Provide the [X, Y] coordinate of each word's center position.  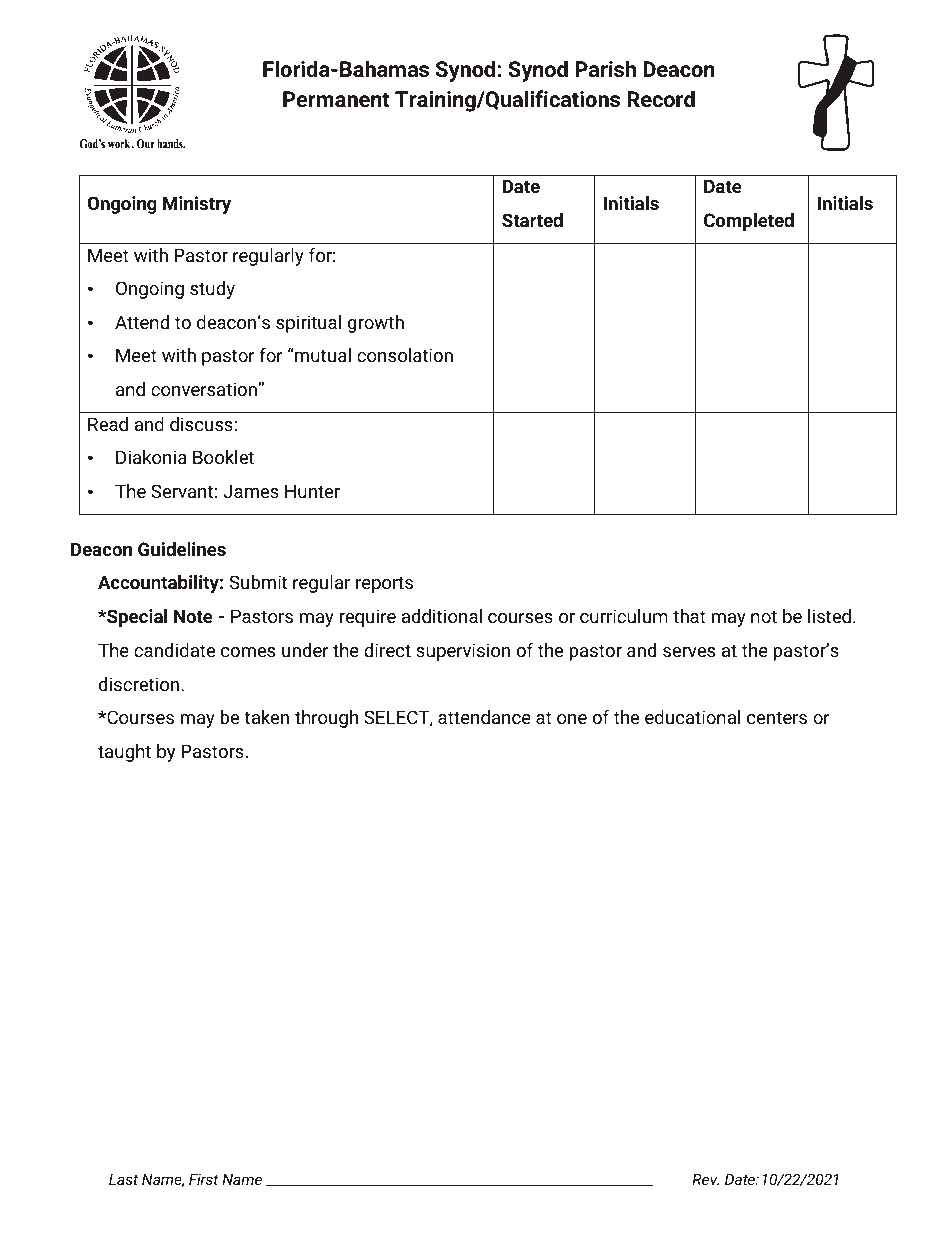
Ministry [197, 205]
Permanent [336, 99]
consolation [405, 355]
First [203, 1179]
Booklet [223, 457]
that [689, 616]
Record [661, 99]
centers [777, 717]
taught [124, 753]
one [572, 719]
